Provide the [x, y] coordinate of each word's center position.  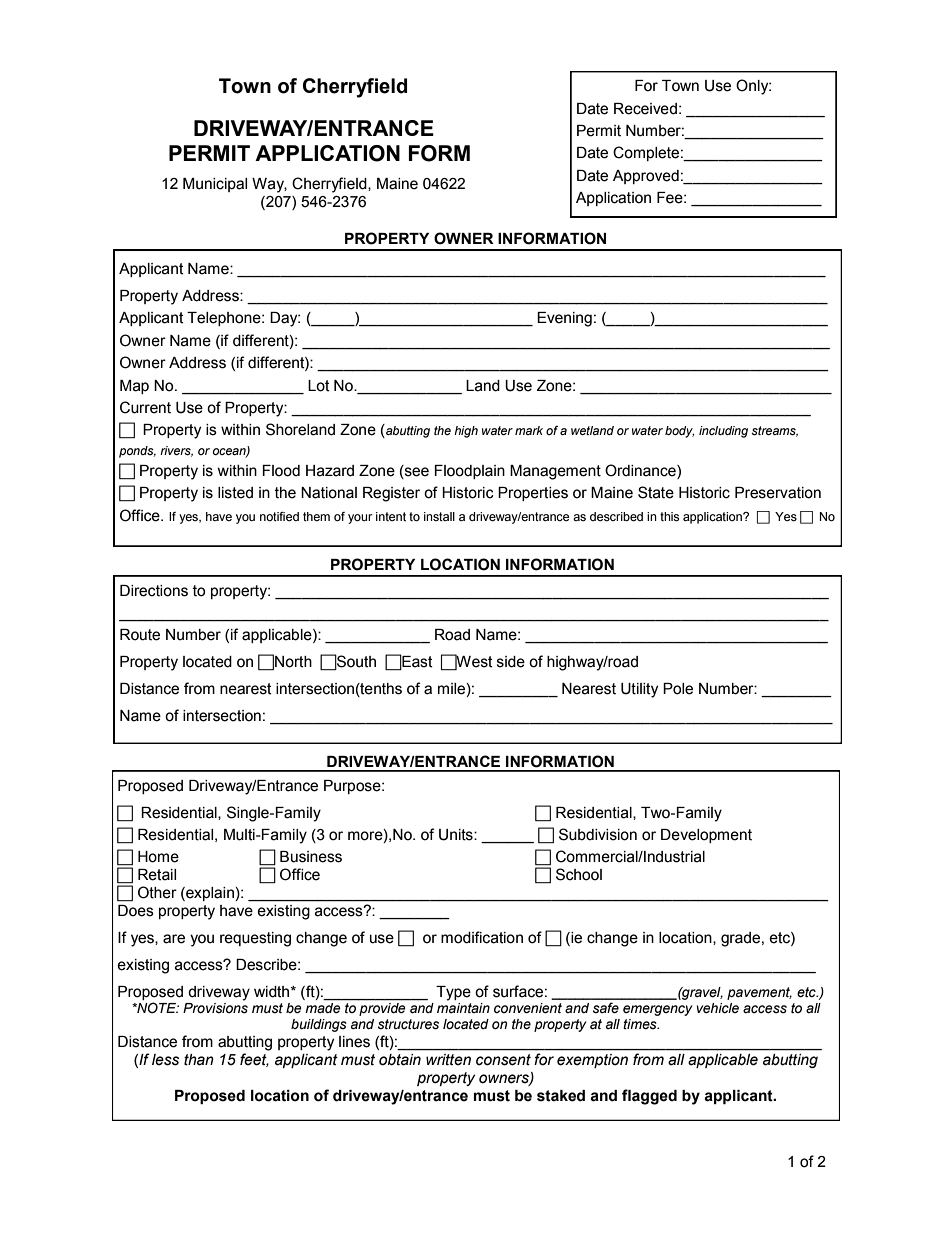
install [439, 516]
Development [706, 836]
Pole [678, 689]
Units [457, 835]
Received [645, 109]
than [199, 1060]
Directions [154, 591]
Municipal [215, 185]
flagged [649, 1097]
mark [529, 430]
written [448, 1059]
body [680, 432]
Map [134, 387]
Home [158, 857]
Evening [564, 319]
